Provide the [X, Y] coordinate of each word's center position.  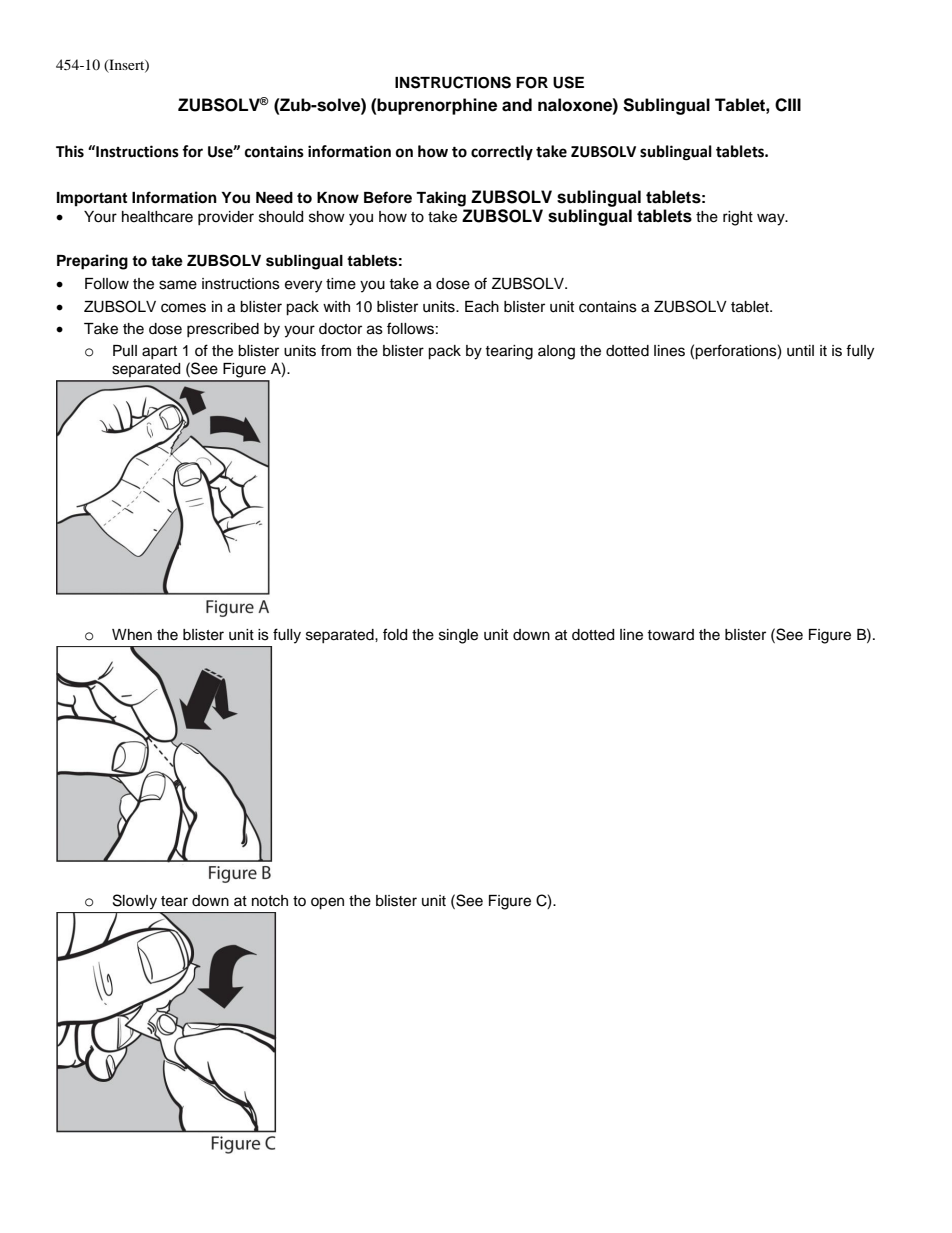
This [70, 151]
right [738, 218]
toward [670, 635]
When [132, 635]
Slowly [135, 902]
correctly [502, 153]
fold [395, 634]
